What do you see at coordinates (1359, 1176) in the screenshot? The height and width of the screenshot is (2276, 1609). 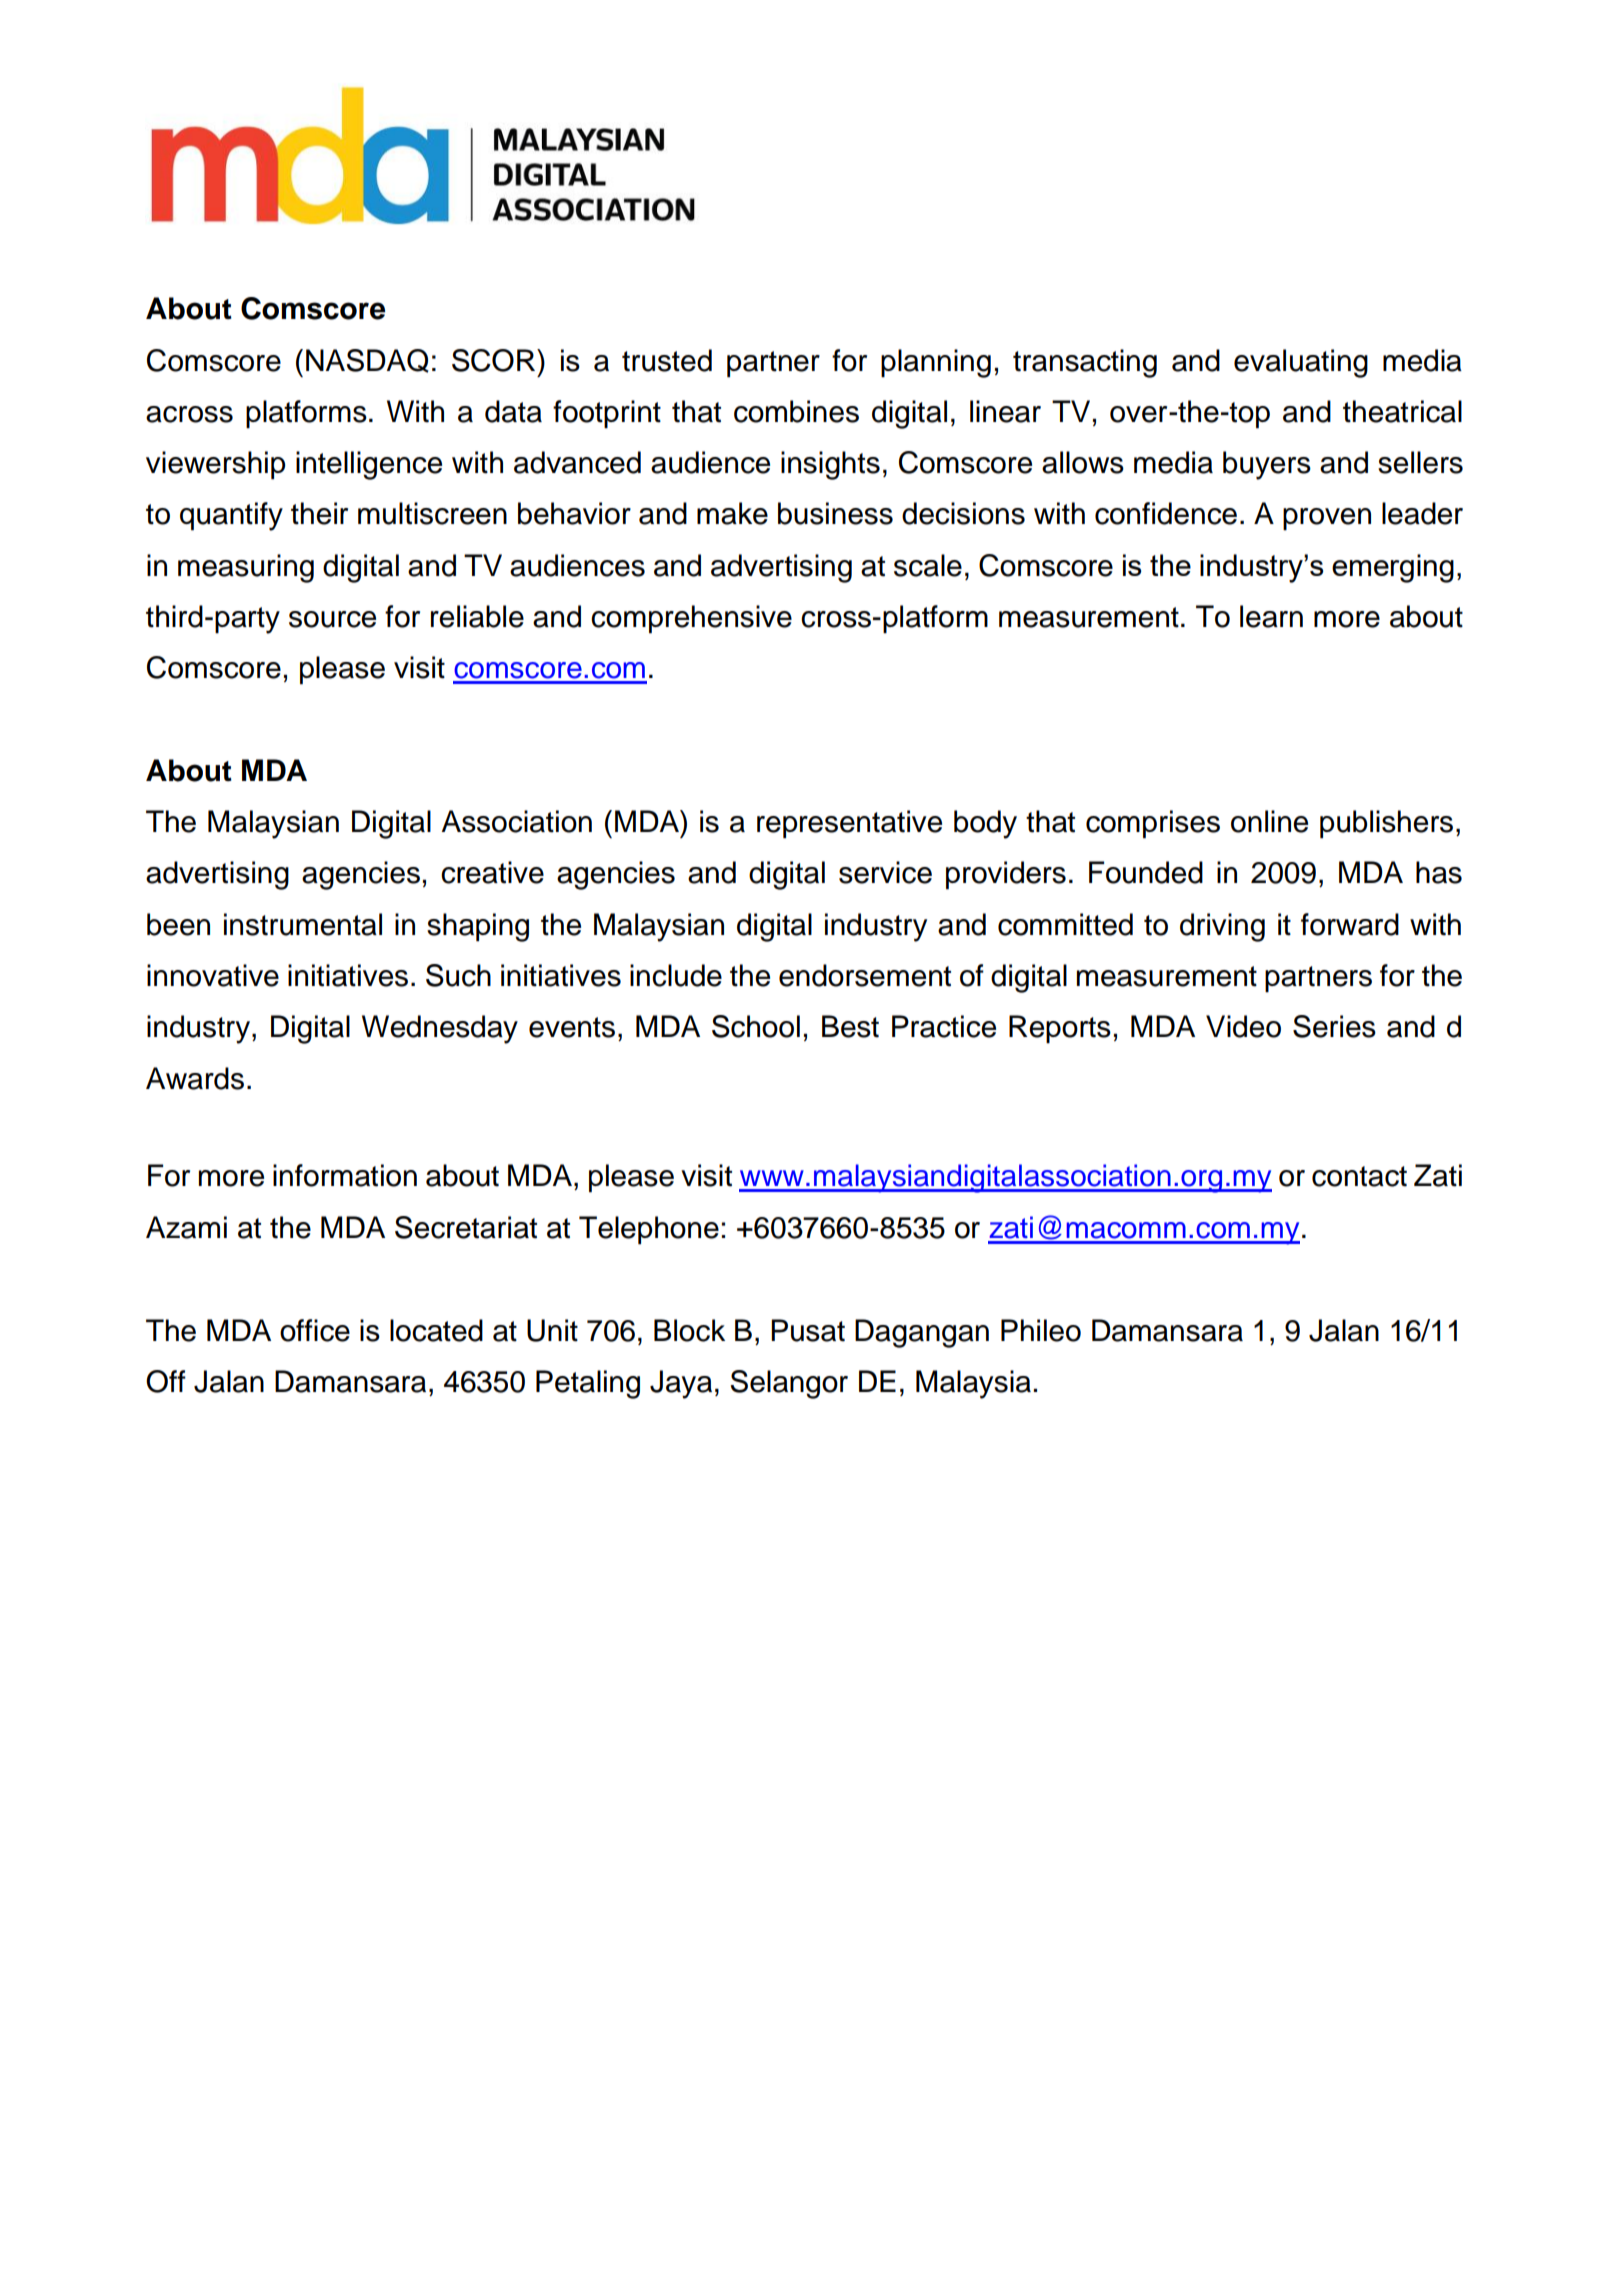 I see `contact` at bounding box center [1359, 1176].
